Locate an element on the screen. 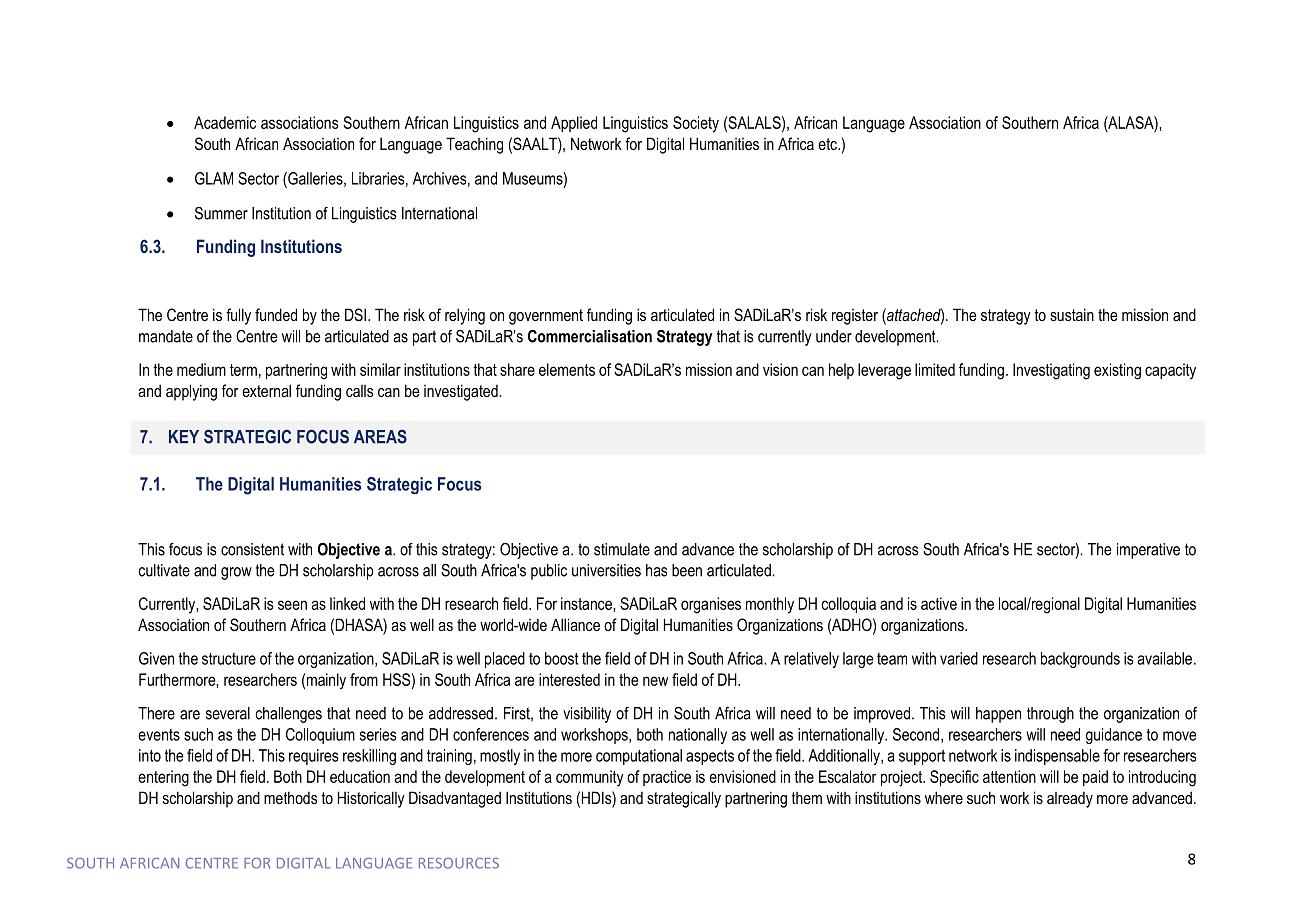 The image size is (1308, 924). consistent is located at coordinates (252, 549).
